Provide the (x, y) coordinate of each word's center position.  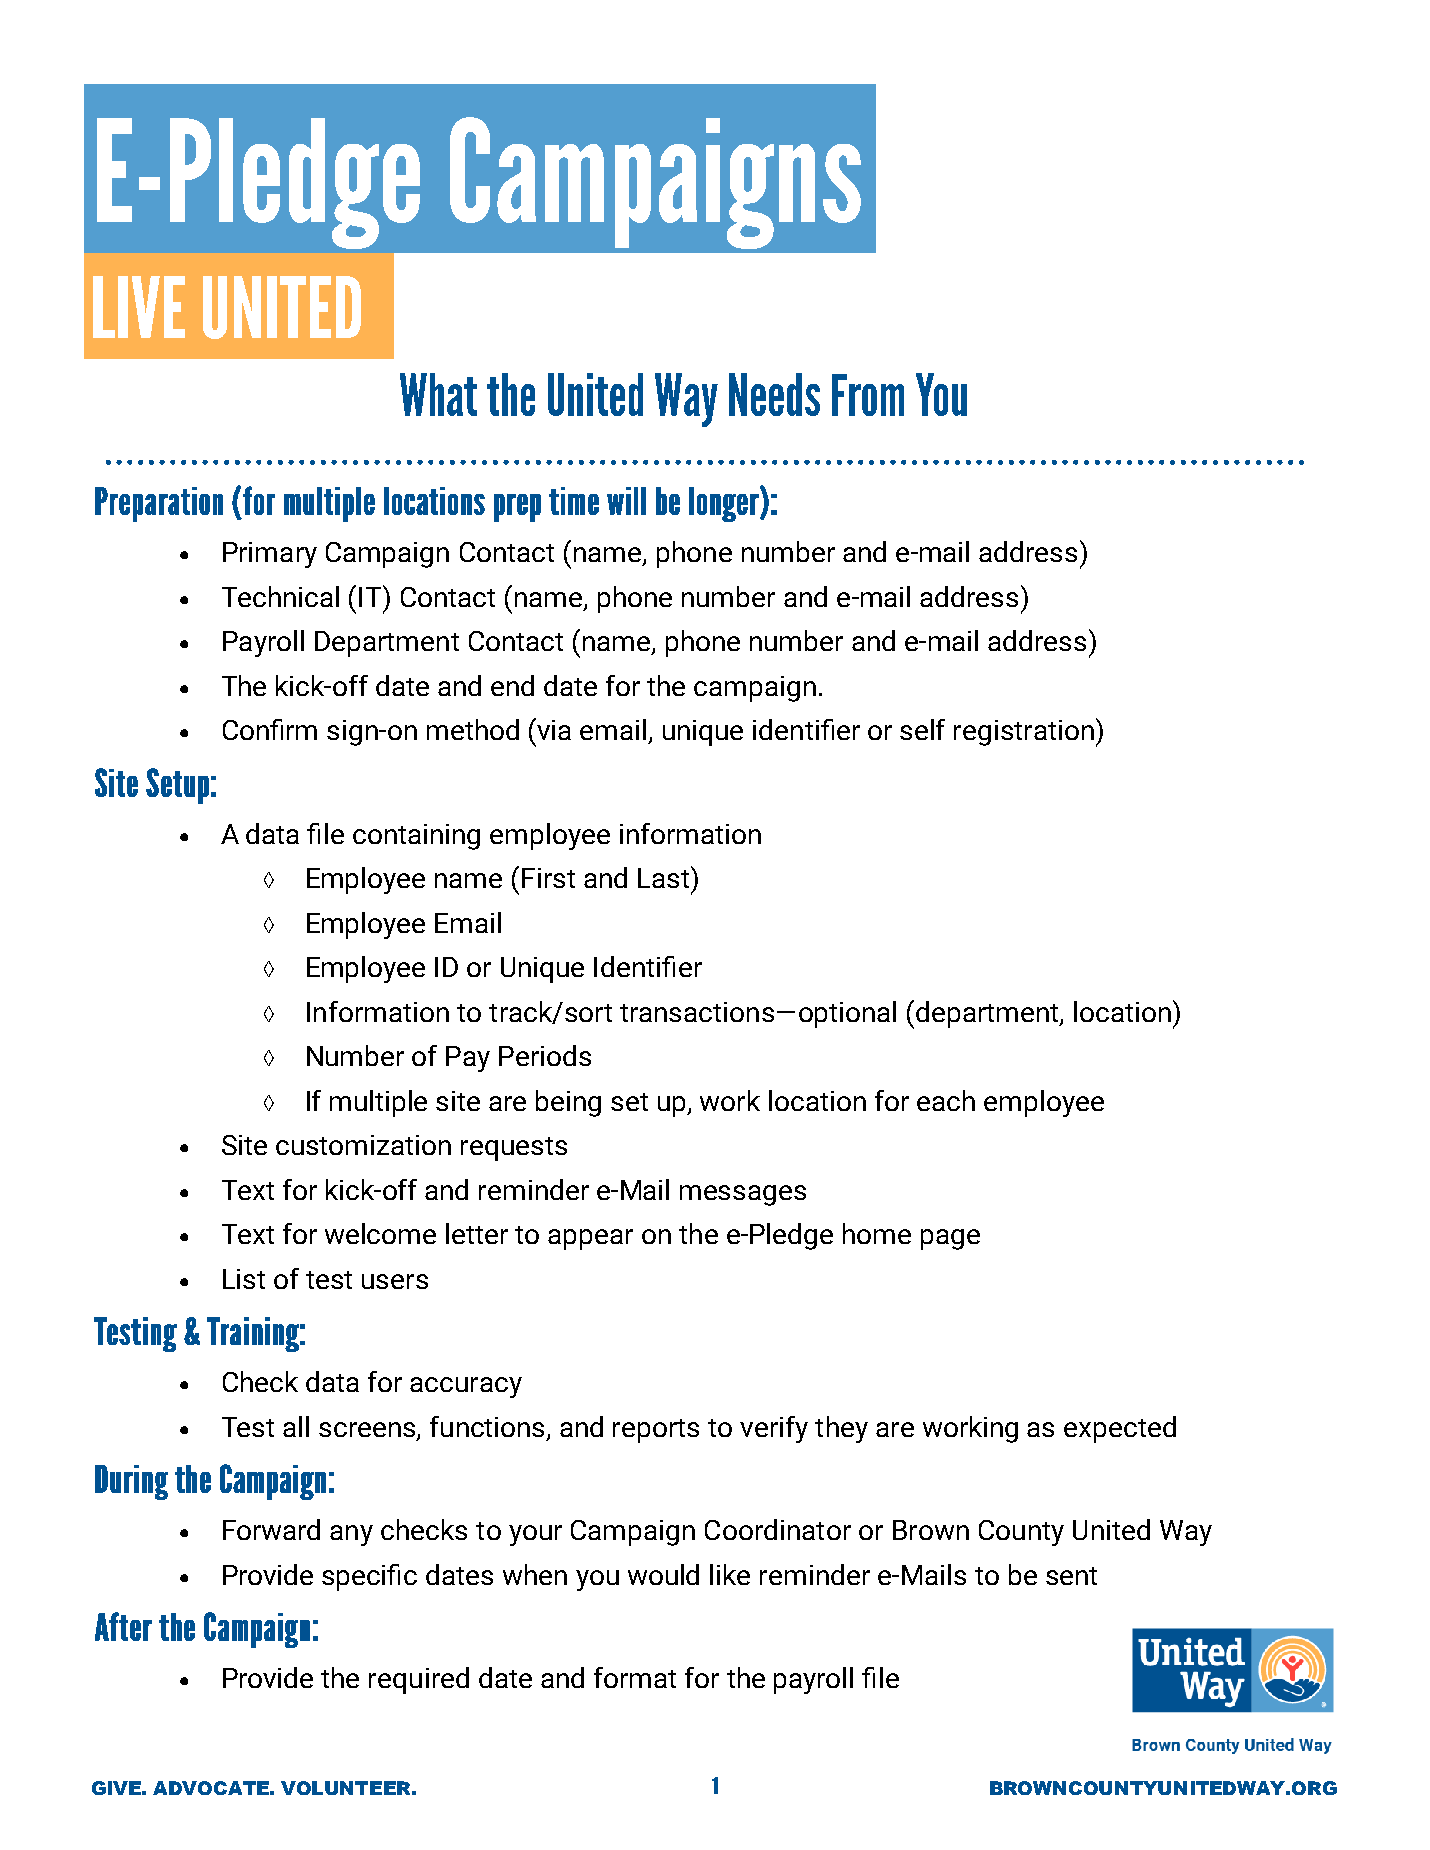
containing (416, 837)
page (950, 1239)
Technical (280, 596)
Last (663, 878)
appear (590, 1239)
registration (1024, 733)
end (512, 685)
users (395, 1281)
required (419, 1680)
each (946, 1100)
